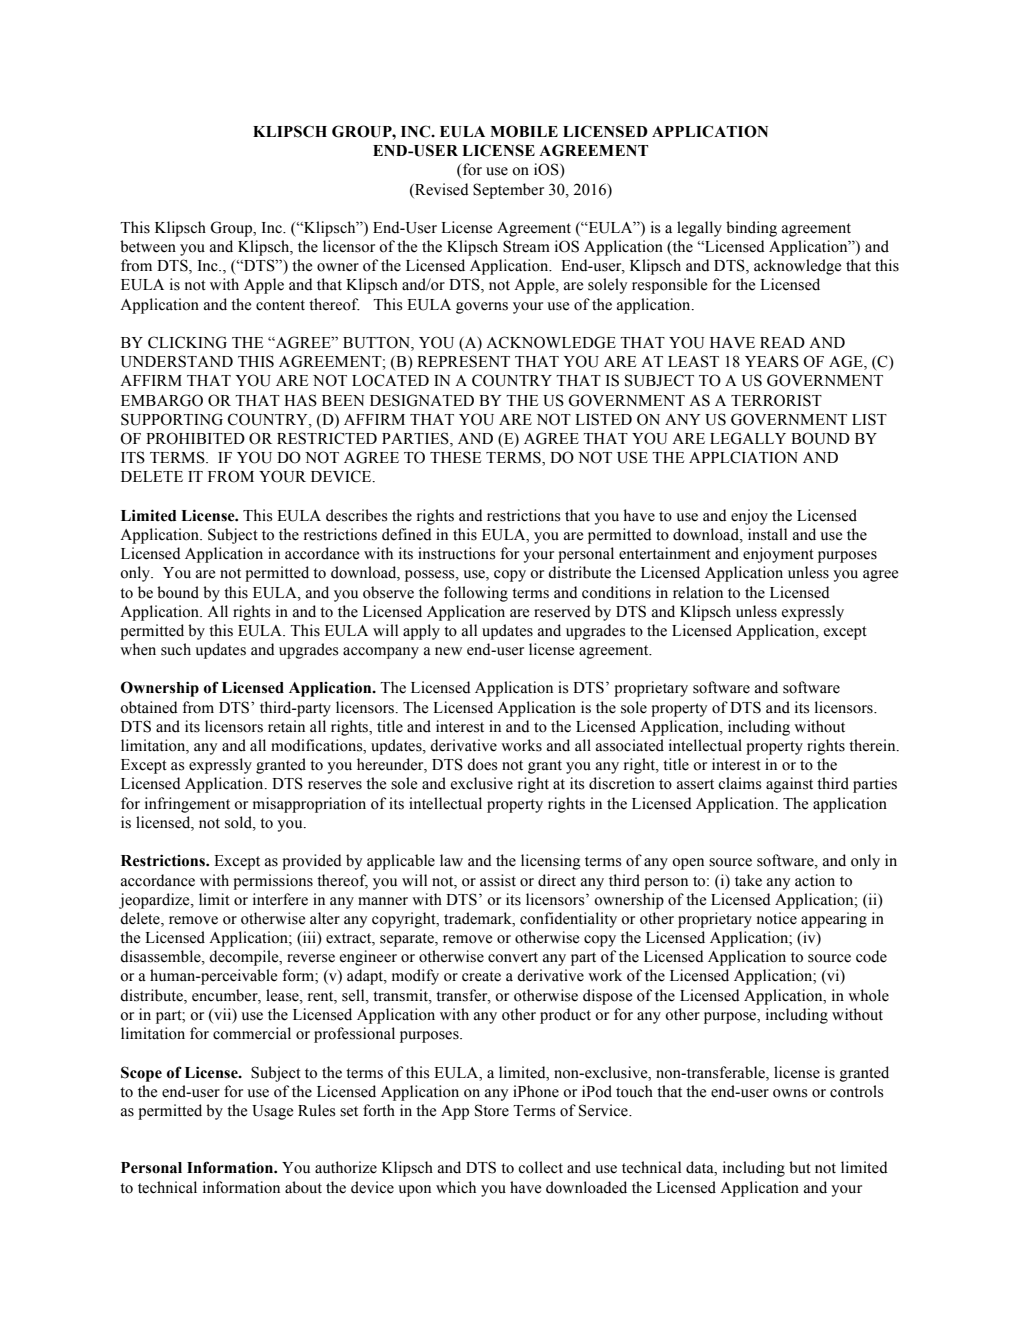 This image has height=1322, width=1021. What do you see at coordinates (176, 649) in the image?
I see `such` at bounding box center [176, 649].
